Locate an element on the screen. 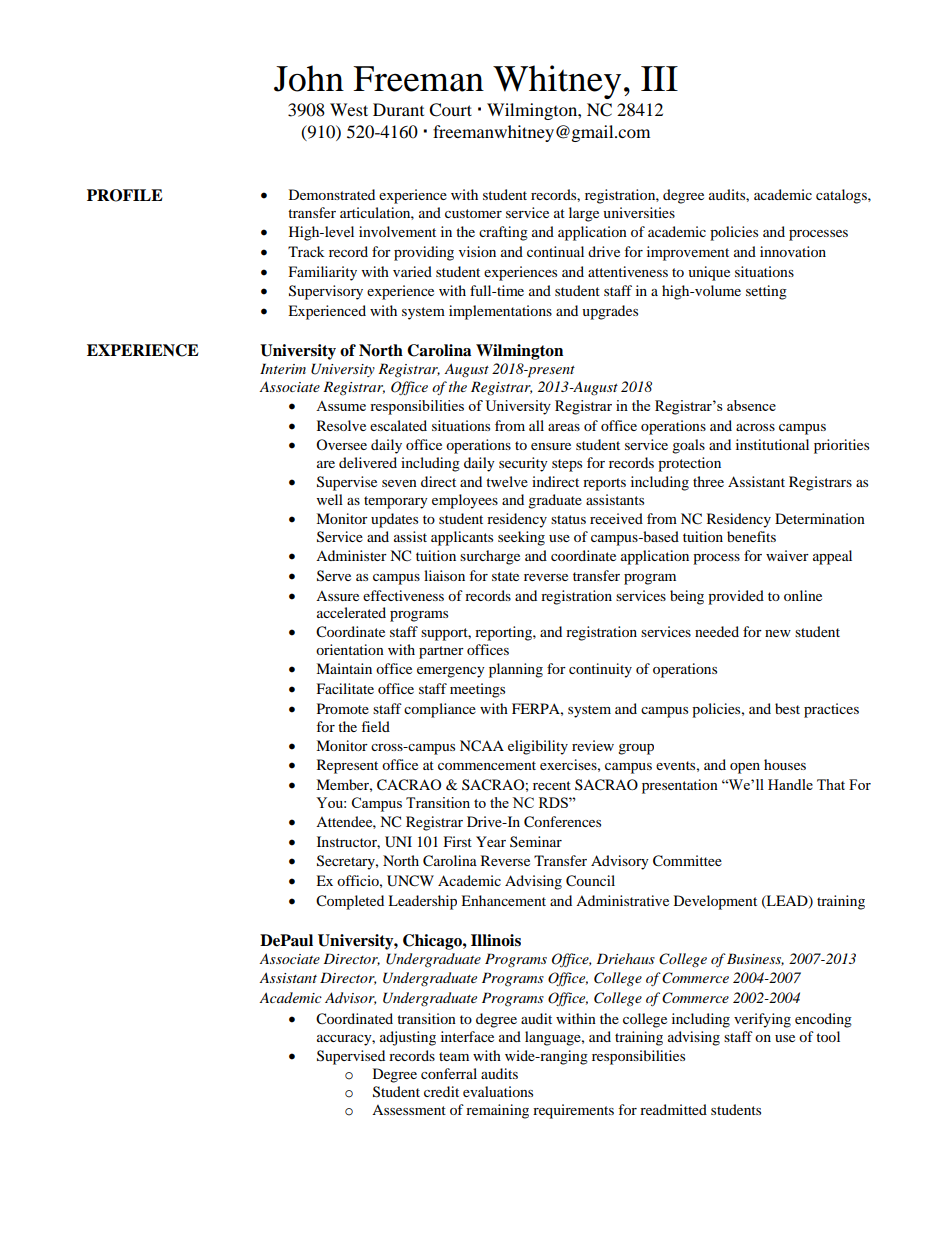 This screenshot has width=952, height=1233. all is located at coordinates (536, 425).
